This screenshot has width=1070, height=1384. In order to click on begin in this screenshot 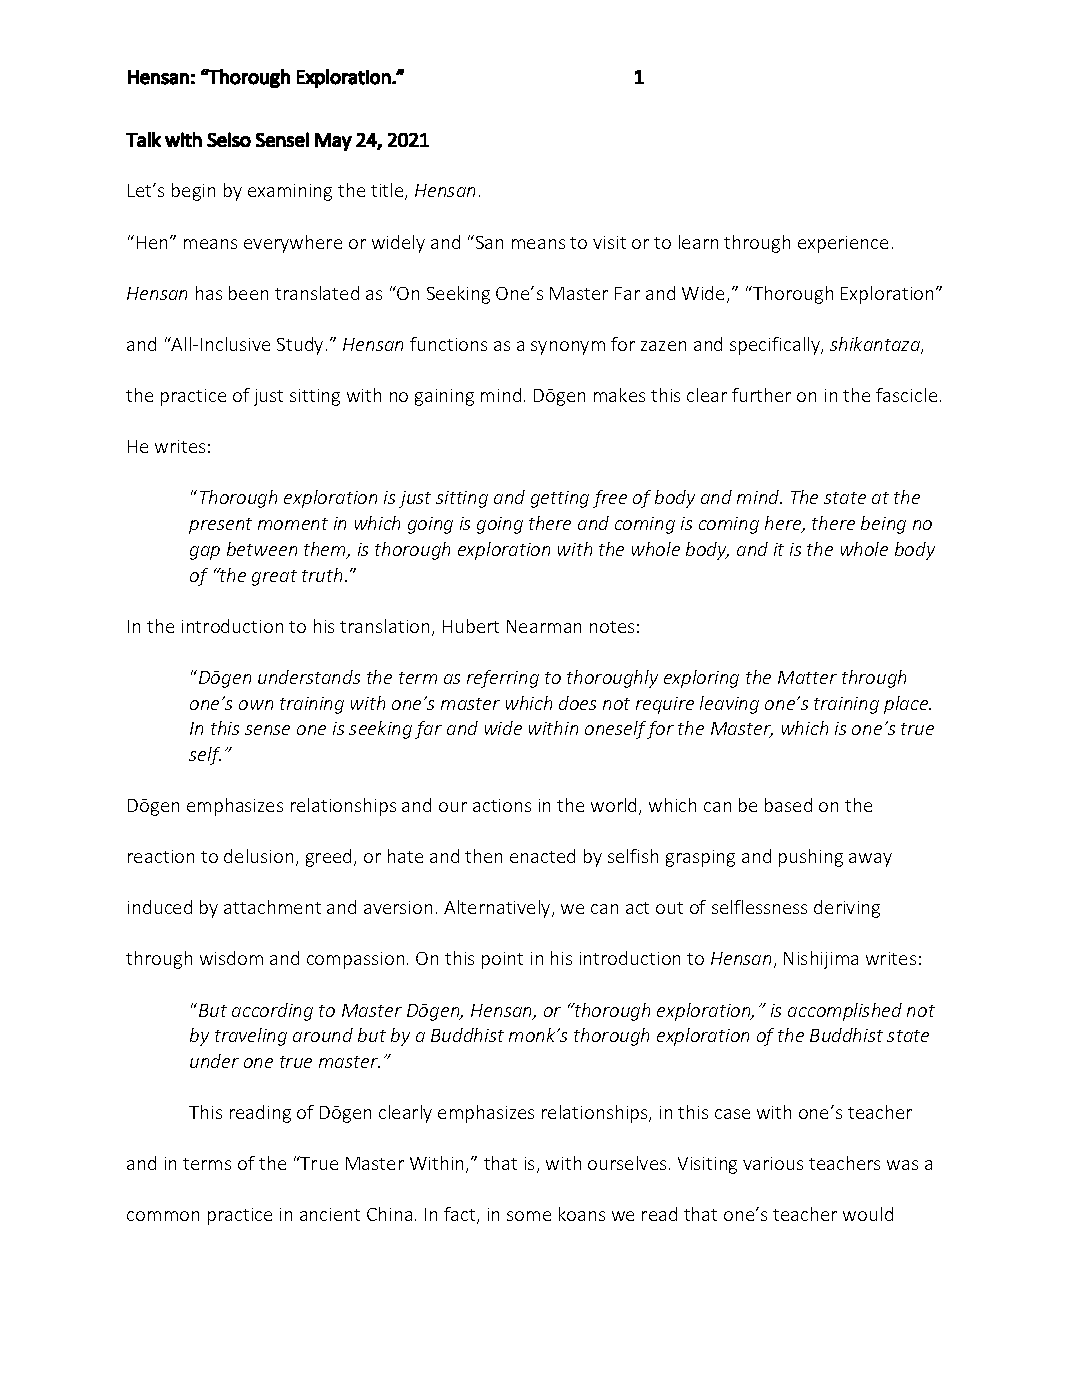, I will do `click(193, 192)`.
